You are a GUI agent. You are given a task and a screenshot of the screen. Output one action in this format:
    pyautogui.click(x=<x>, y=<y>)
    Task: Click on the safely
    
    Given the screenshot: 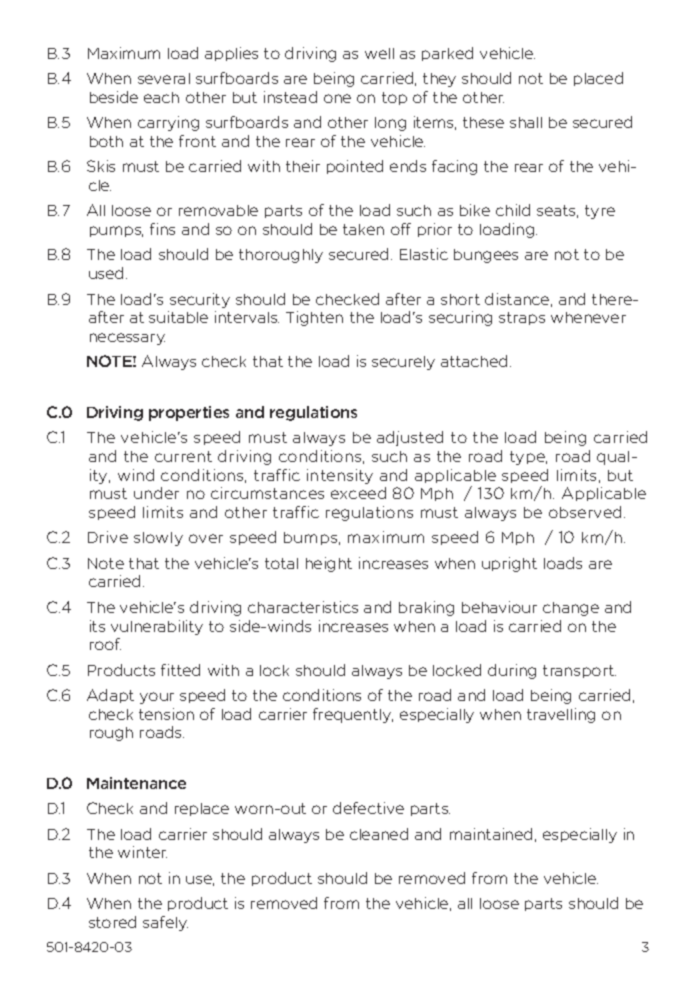 What is the action you would take?
    pyautogui.click(x=165, y=923)
